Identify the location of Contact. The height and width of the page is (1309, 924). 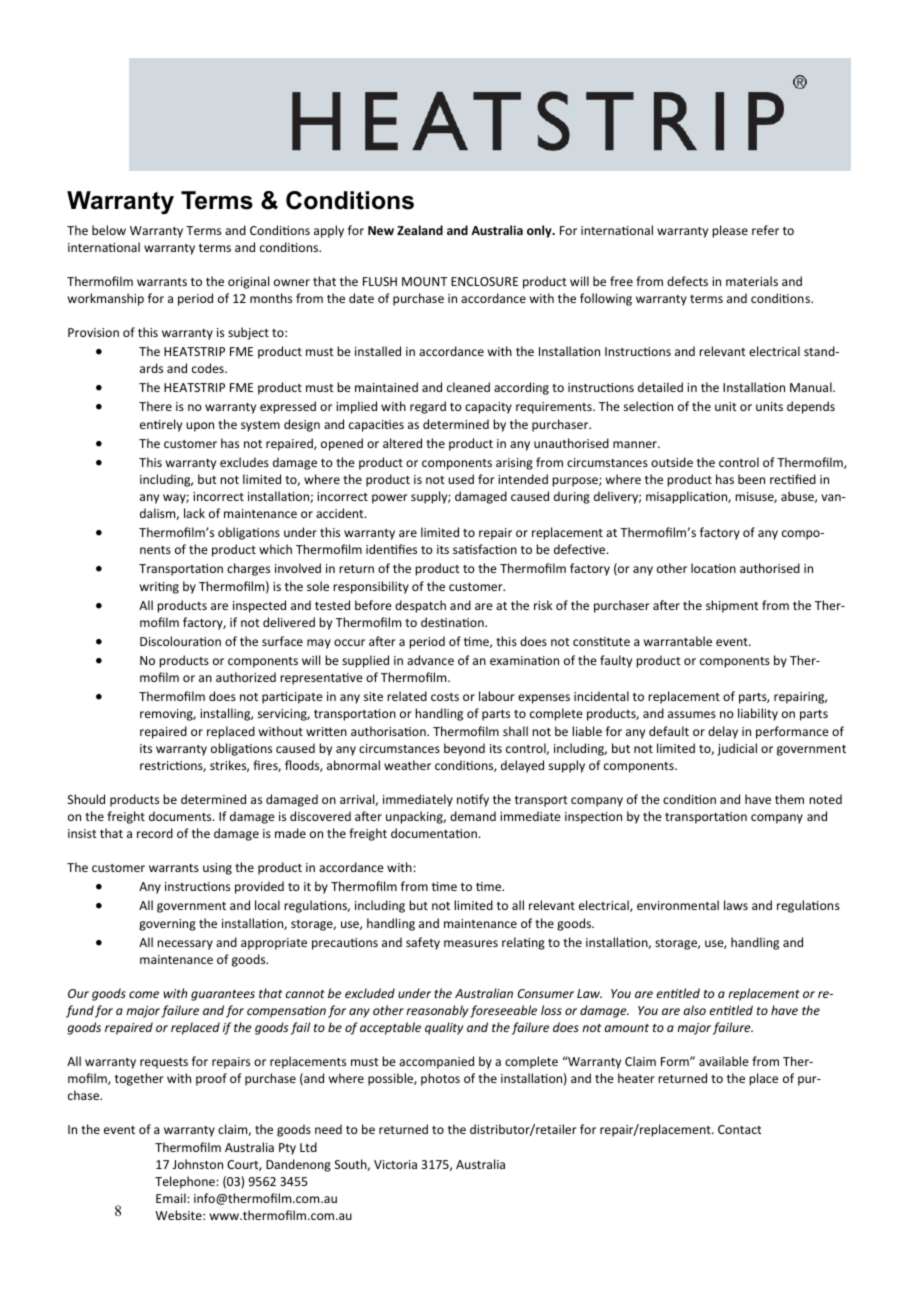
(740, 1129).
